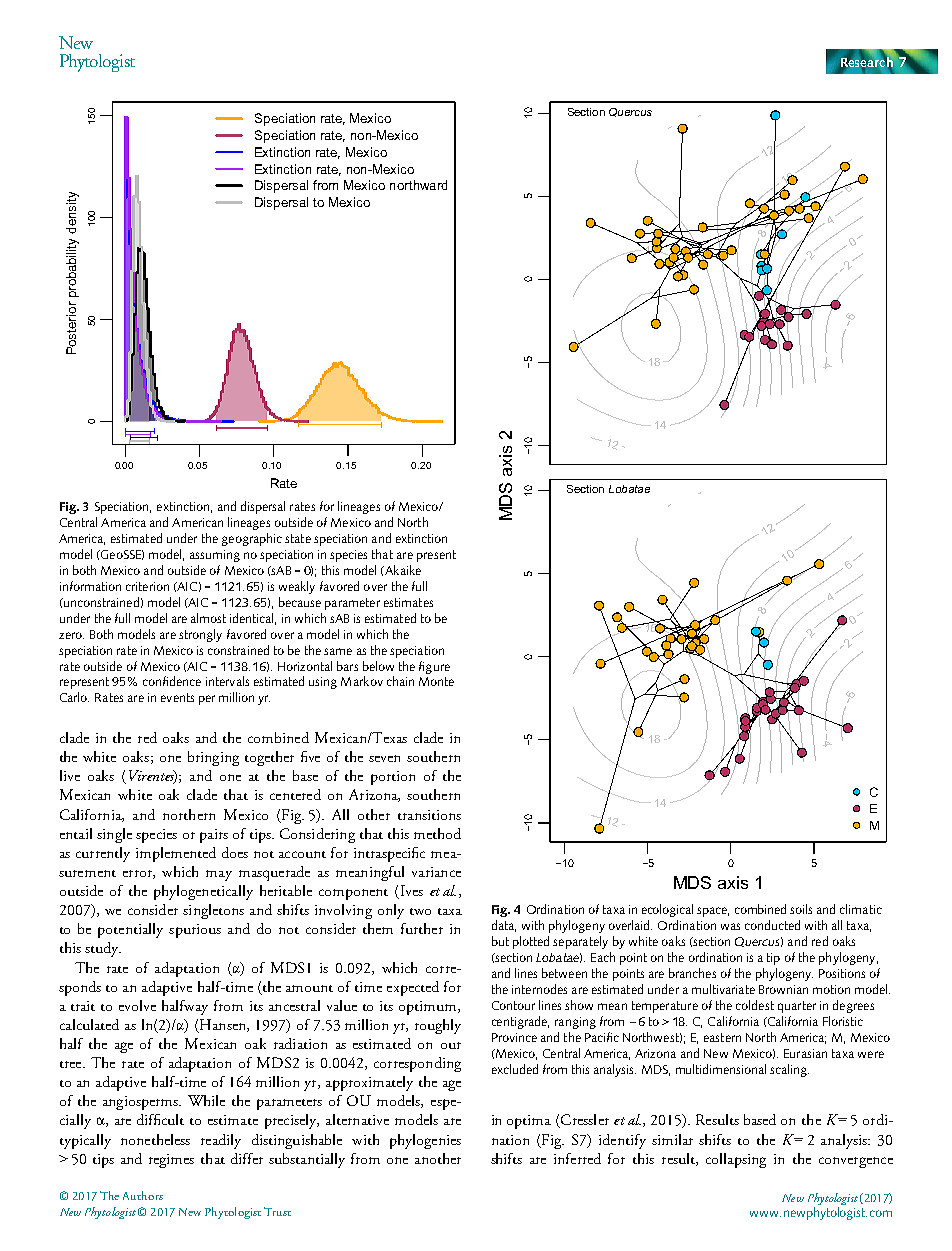  Describe the element at coordinates (425, 1141) in the image. I see `phylogenies` at that location.
